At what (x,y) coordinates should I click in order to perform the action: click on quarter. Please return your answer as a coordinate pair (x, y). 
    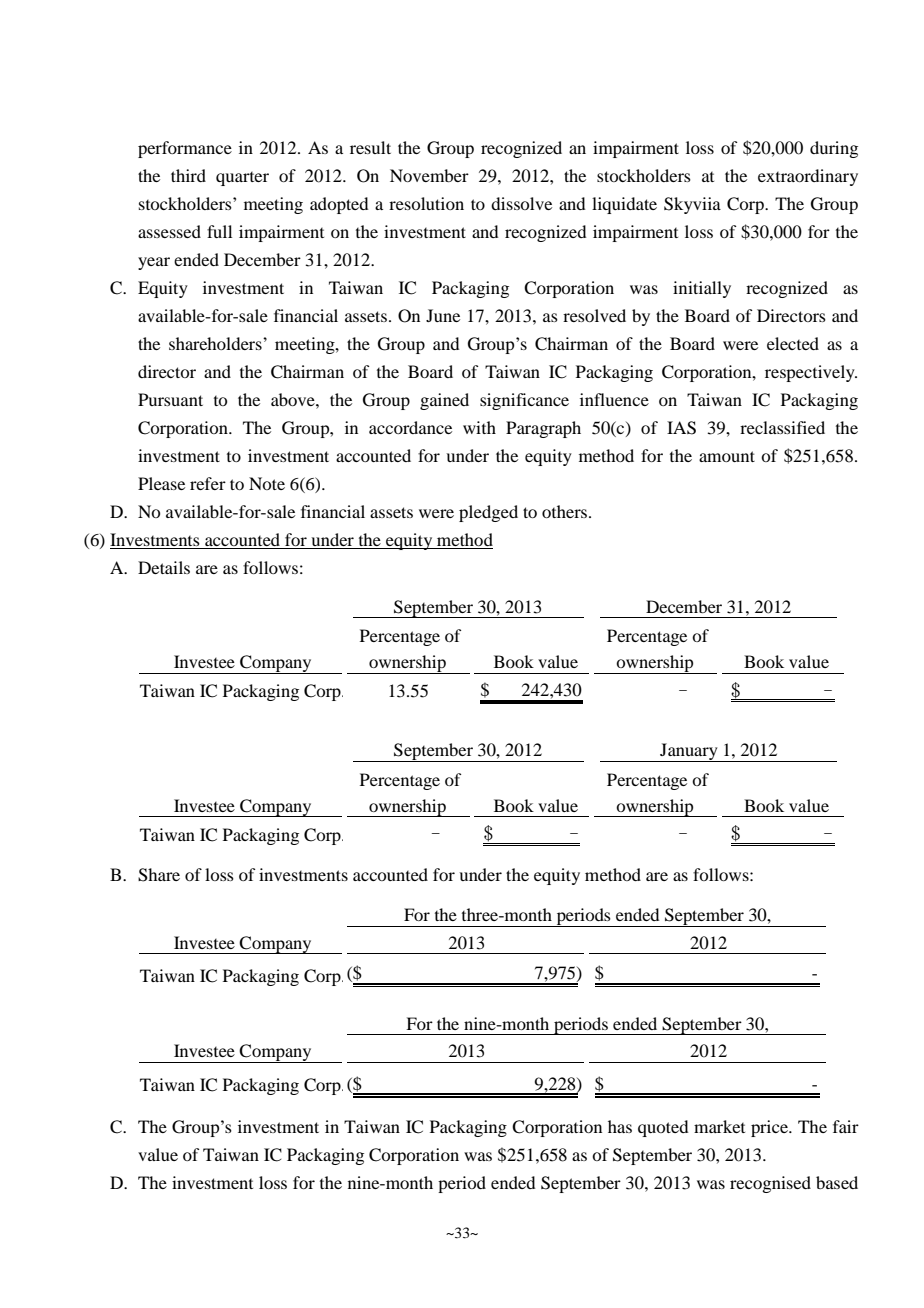
    Looking at the image, I should click on (242, 179).
